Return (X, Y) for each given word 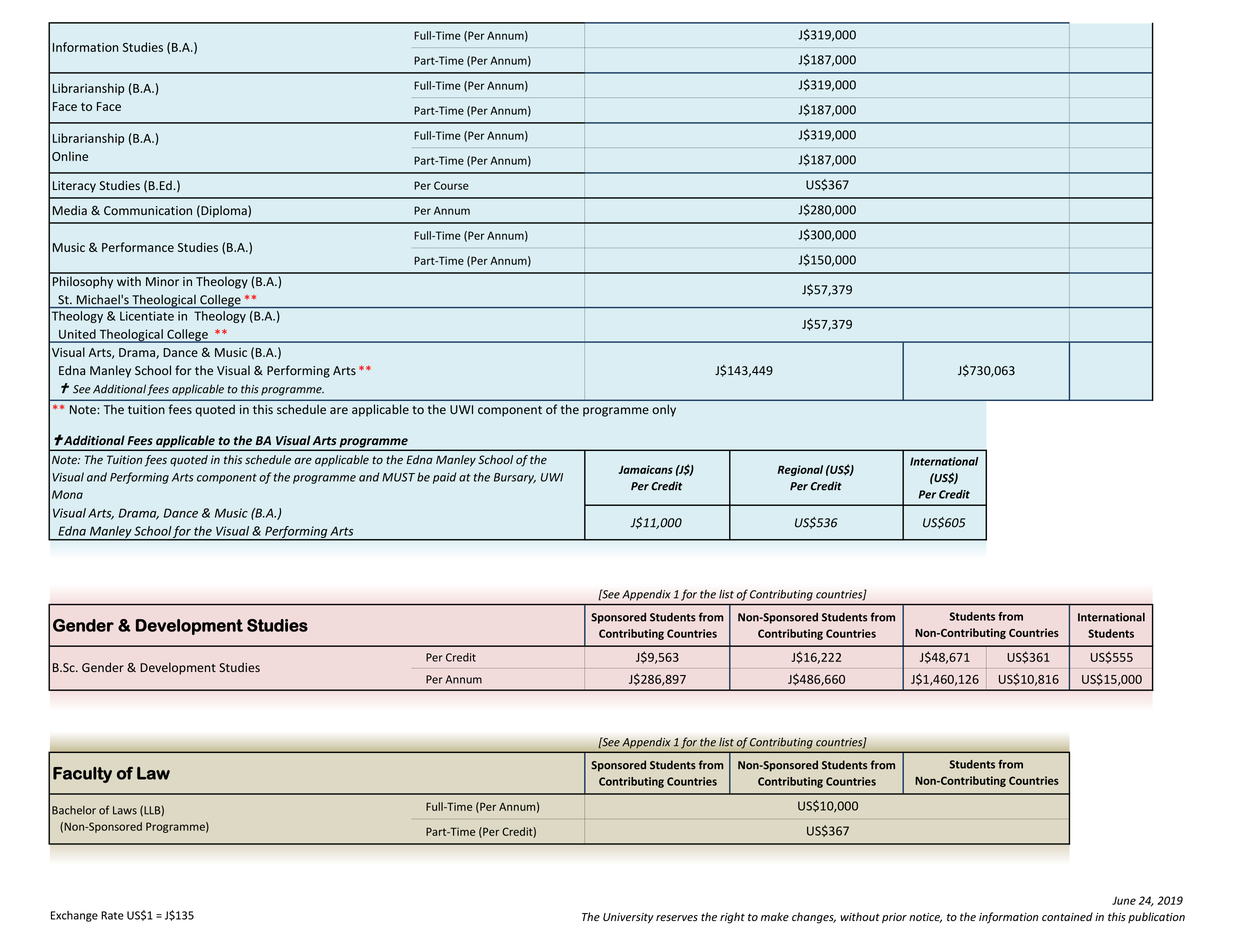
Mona (67, 494)
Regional (800, 470)
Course (451, 185)
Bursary (515, 478)
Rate (112, 915)
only (664, 410)
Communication (148, 210)
